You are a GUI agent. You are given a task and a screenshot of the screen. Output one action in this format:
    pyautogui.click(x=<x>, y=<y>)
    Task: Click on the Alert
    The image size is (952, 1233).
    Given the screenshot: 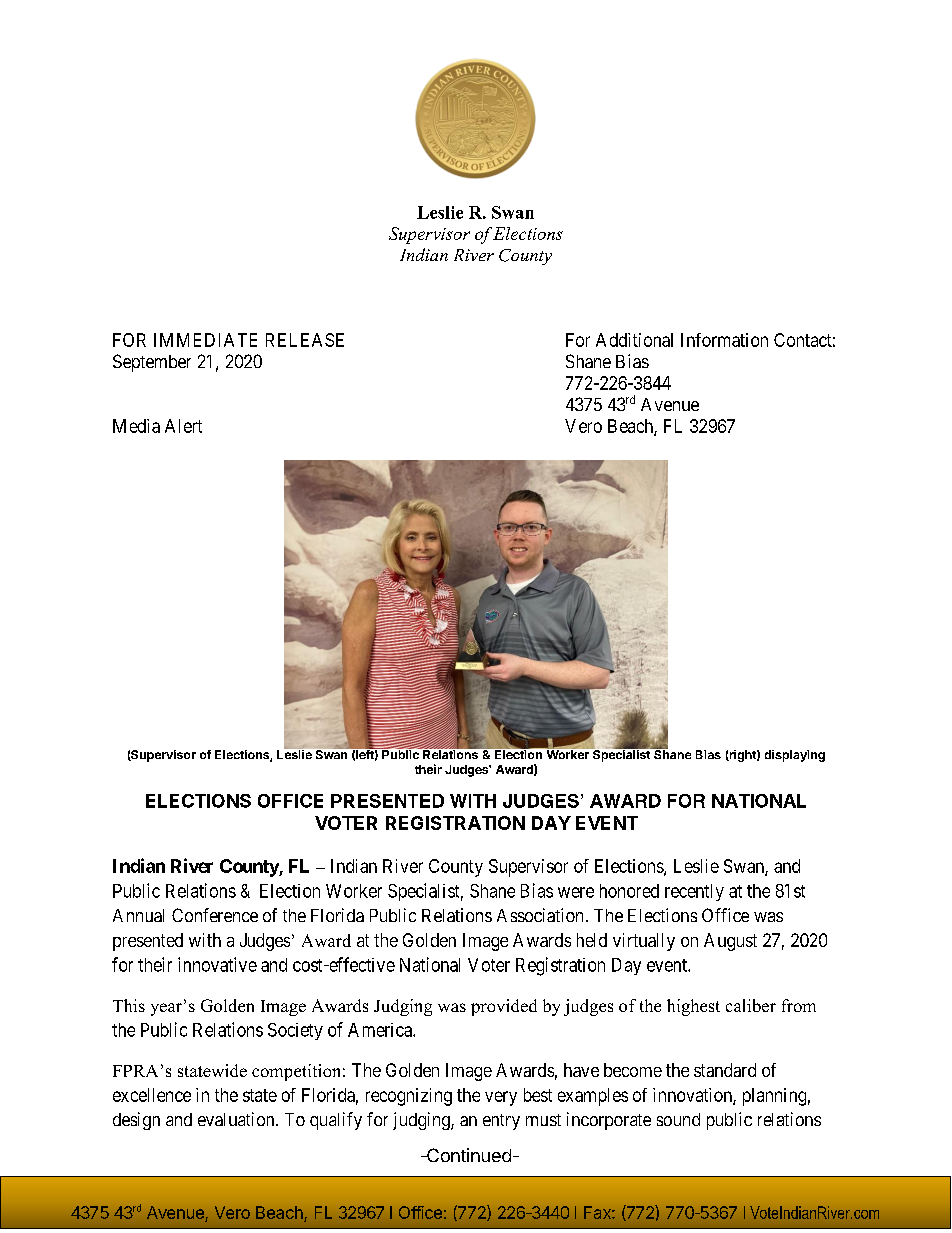 What is the action you would take?
    pyautogui.click(x=183, y=426)
